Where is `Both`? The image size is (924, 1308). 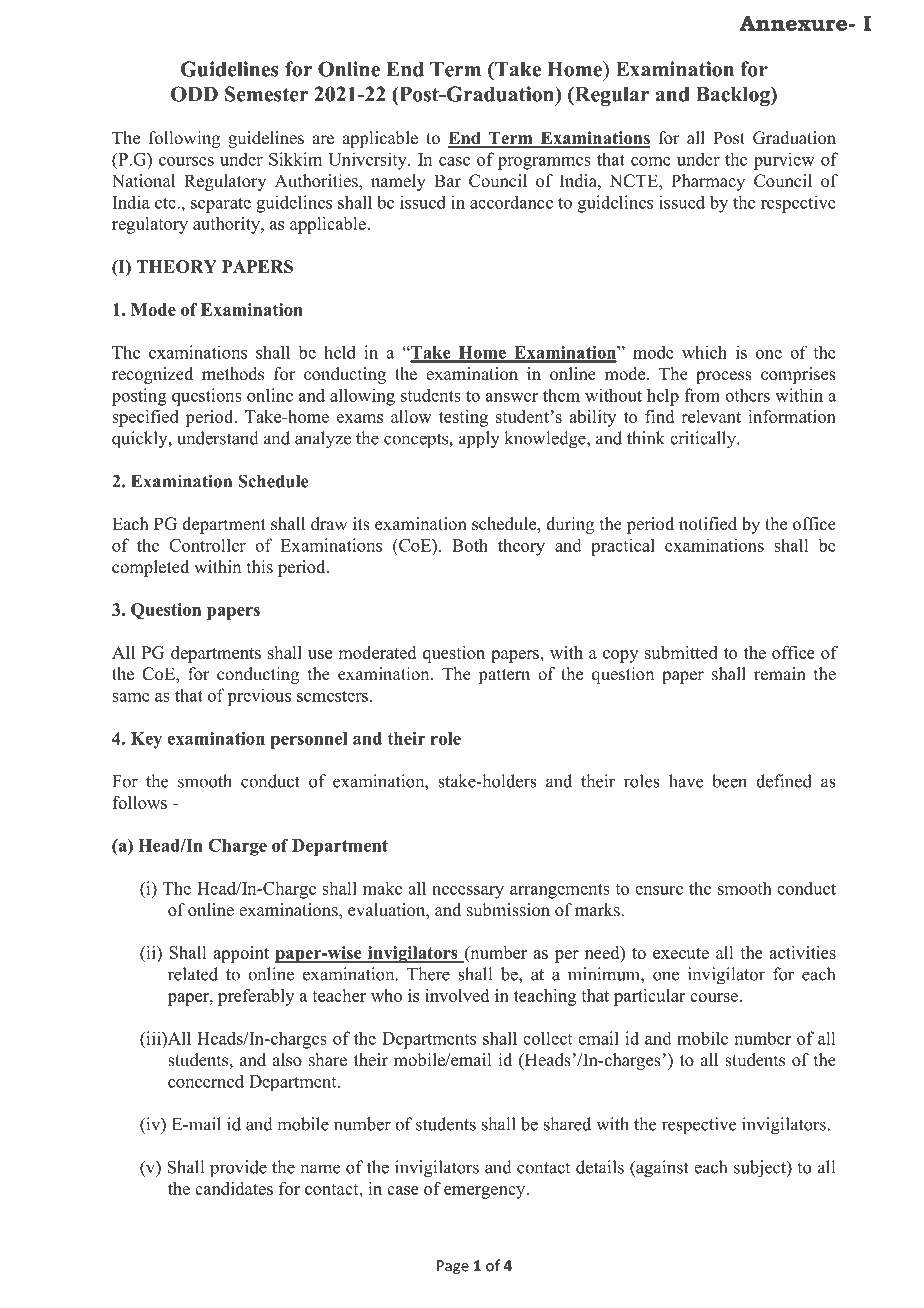 Both is located at coordinates (470, 545).
